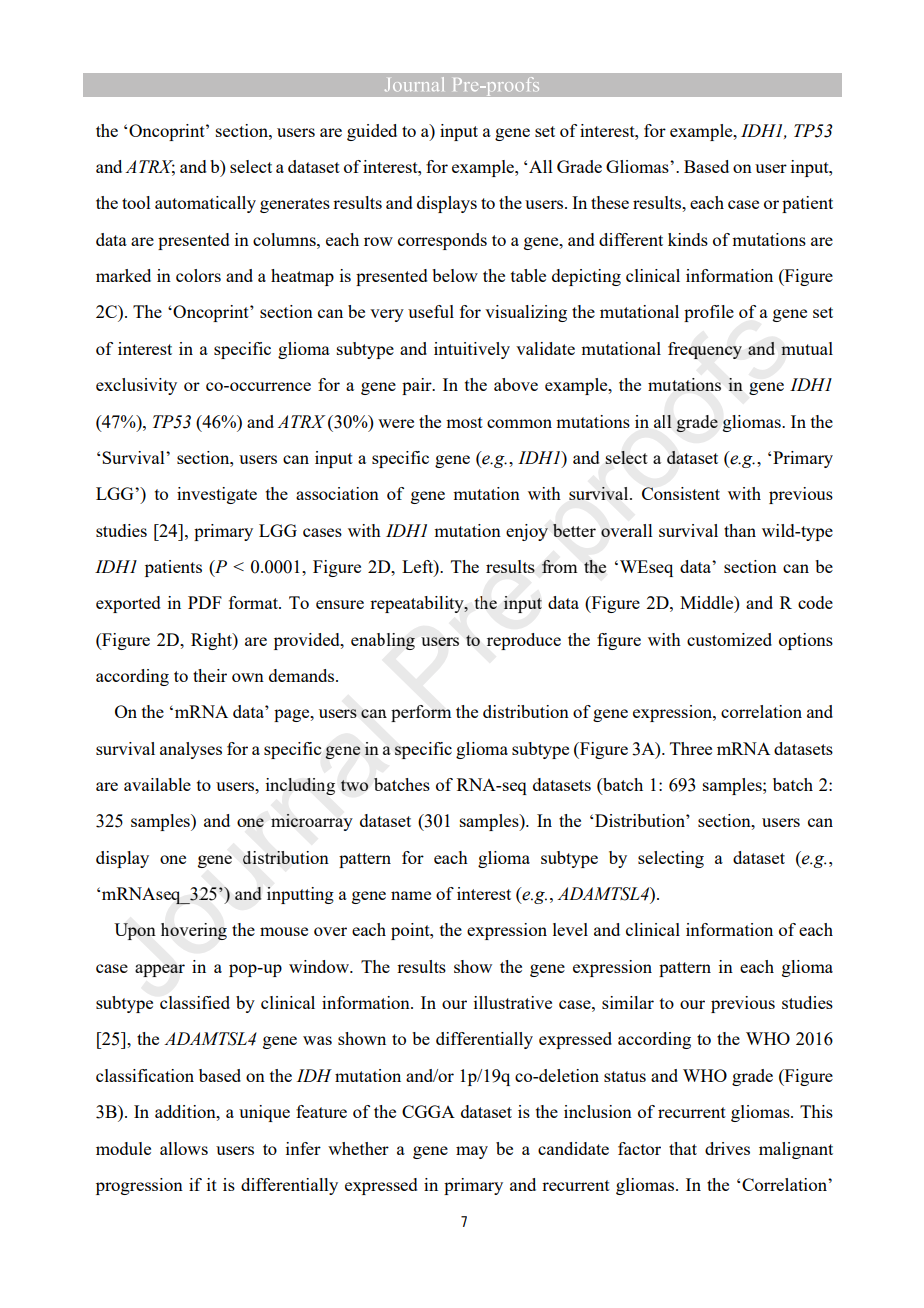 Image resolution: width=924 pixels, height=1308 pixels. Describe the element at coordinates (729, 639) in the document. I see `customized` at that location.
